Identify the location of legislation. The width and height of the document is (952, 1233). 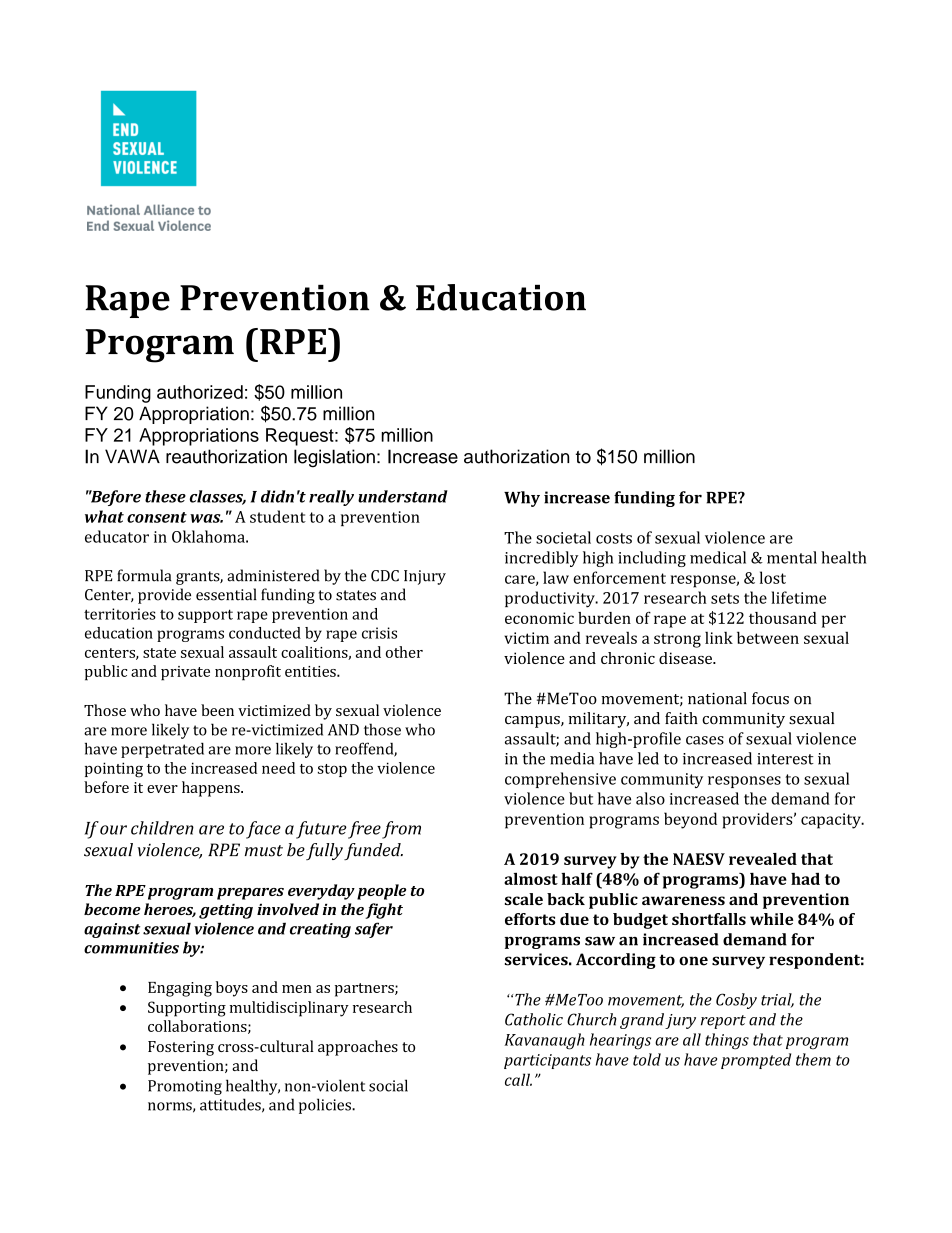
(334, 458).
